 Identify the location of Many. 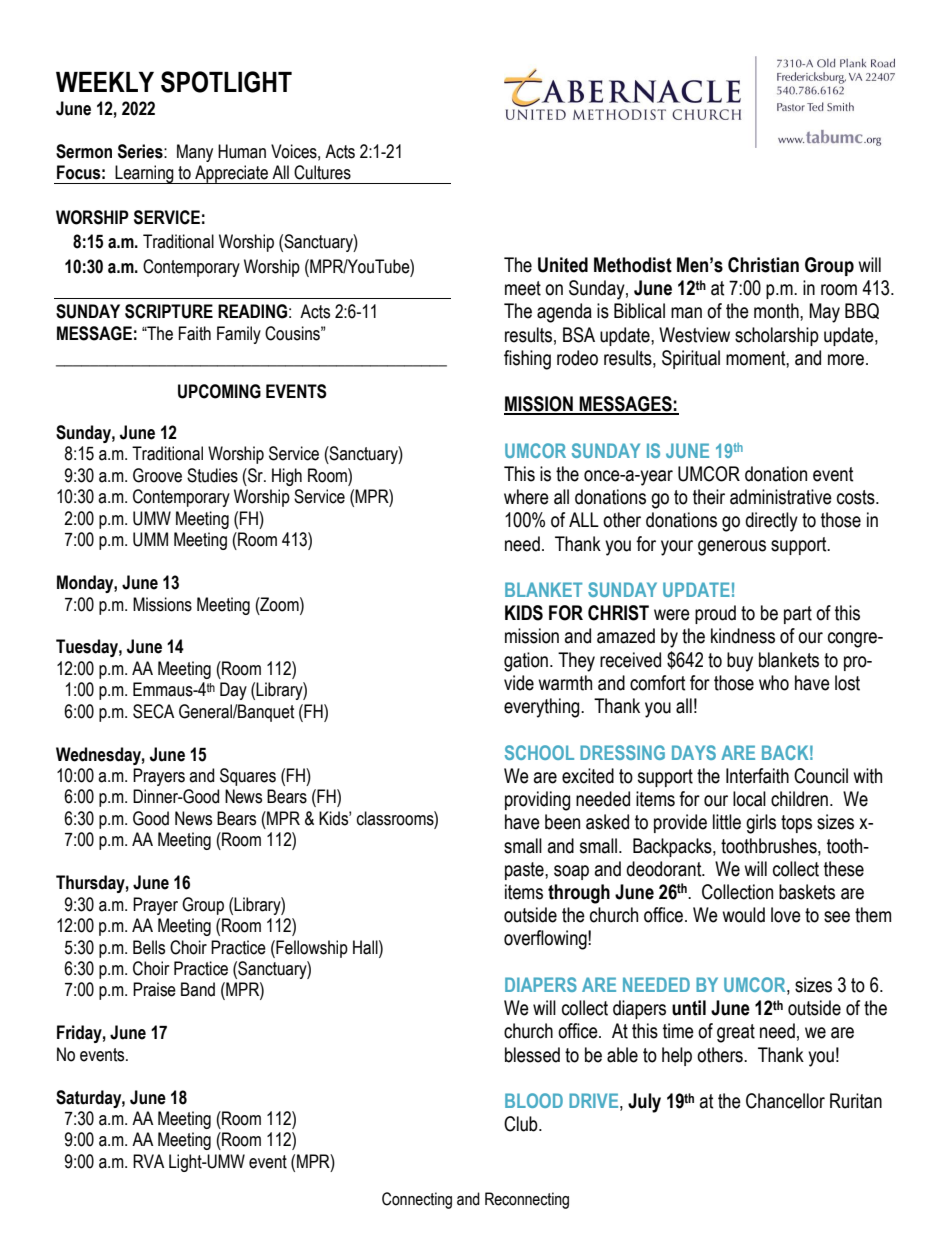
(195, 153).
